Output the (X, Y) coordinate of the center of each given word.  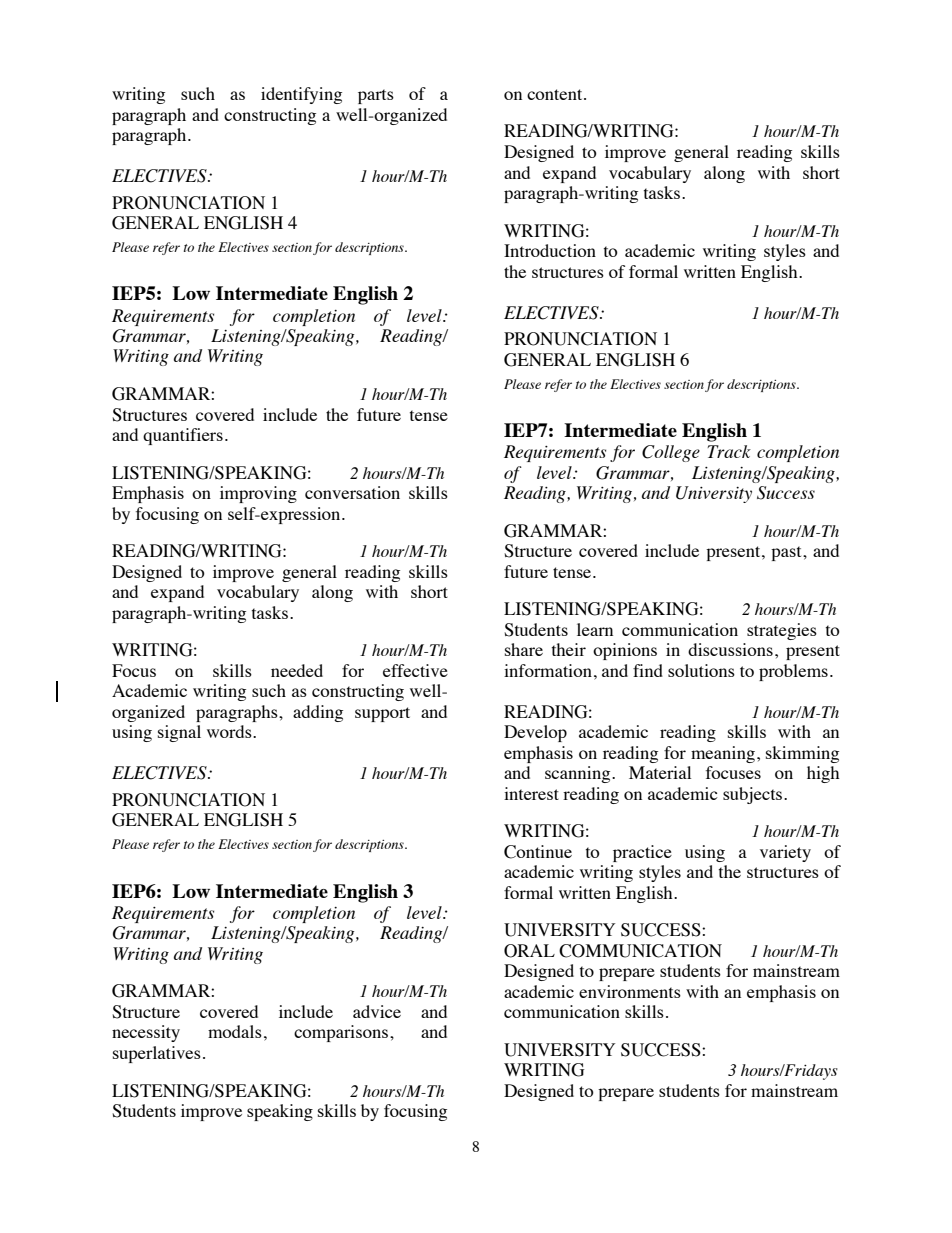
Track (729, 451)
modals (235, 1031)
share (524, 649)
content (556, 94)
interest (531, 793)
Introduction (550, 250)
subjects (754, 795)
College (671, 453)
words (230, 731)
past (787, 553)
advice (377, 1011)
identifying (301, 95)
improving (258, 494)
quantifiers (183, 436)
